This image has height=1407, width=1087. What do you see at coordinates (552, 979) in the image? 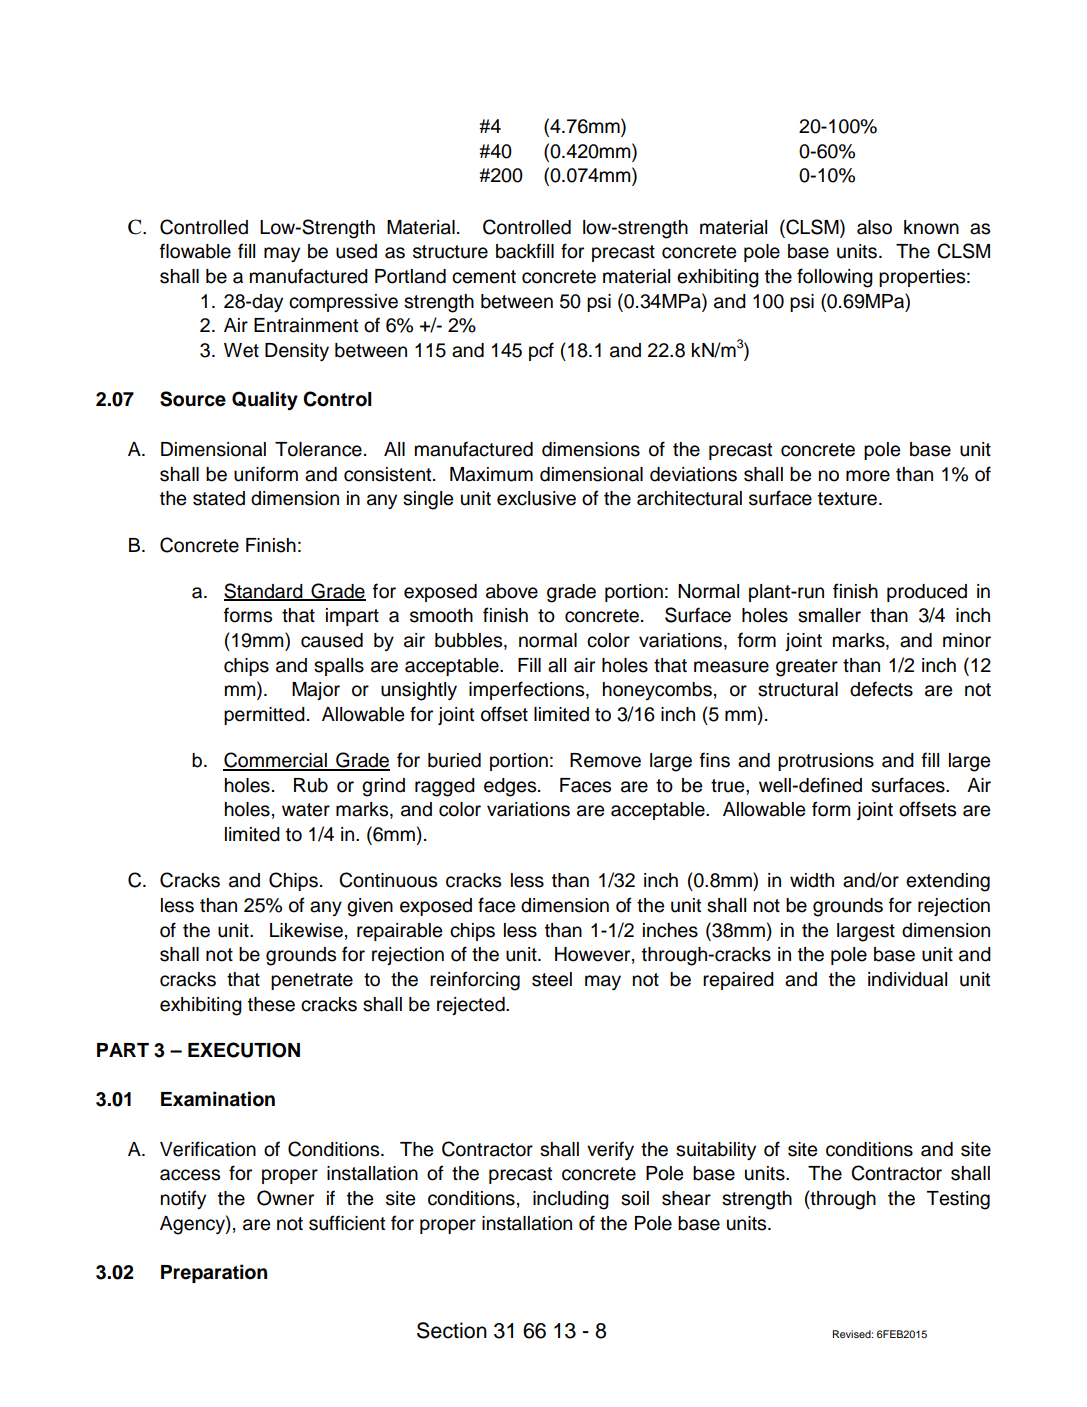
I see `steel` at bounding box center [552, 979].
